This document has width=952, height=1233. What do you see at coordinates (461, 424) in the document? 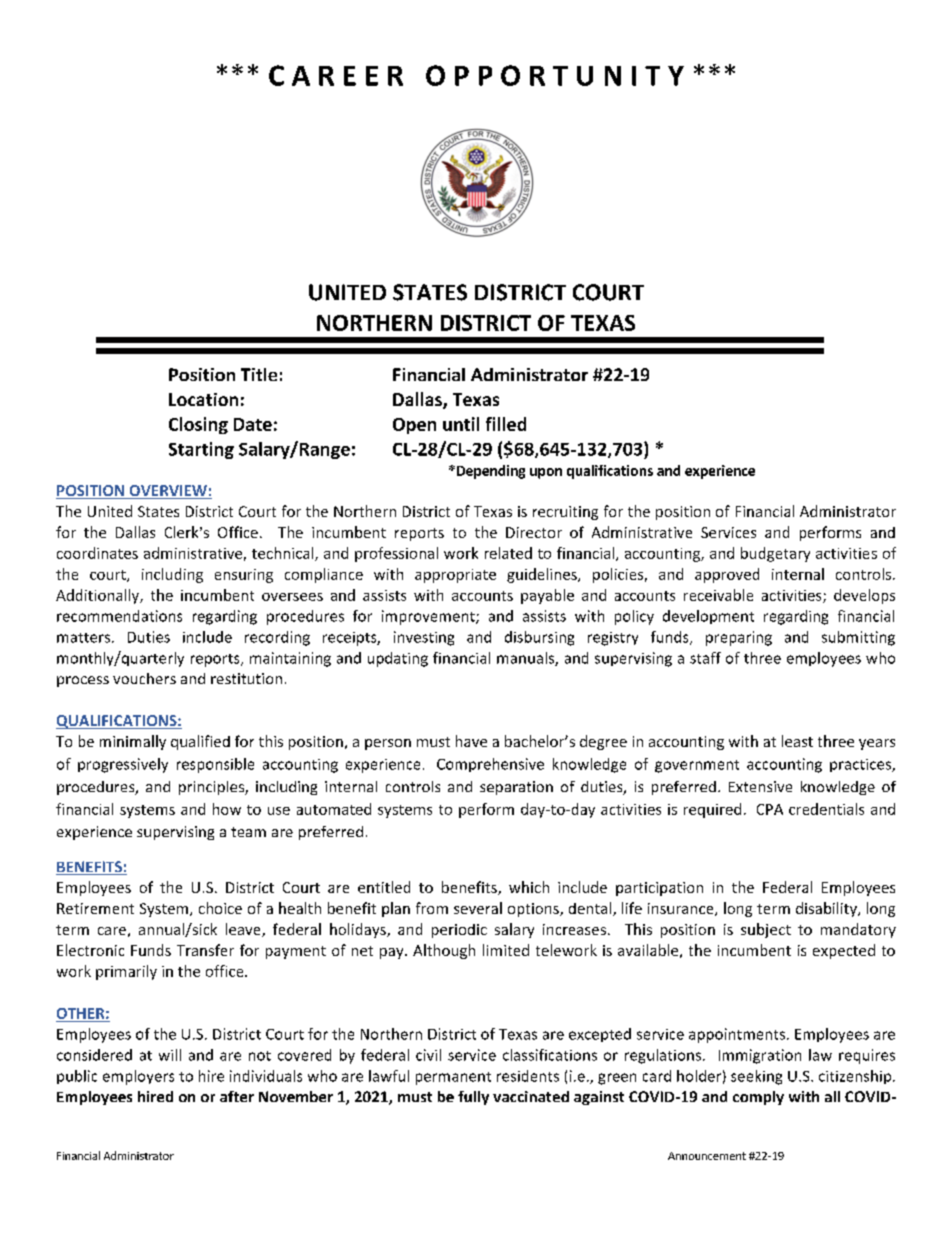
I see `until` at bounding box center [461, 424].
